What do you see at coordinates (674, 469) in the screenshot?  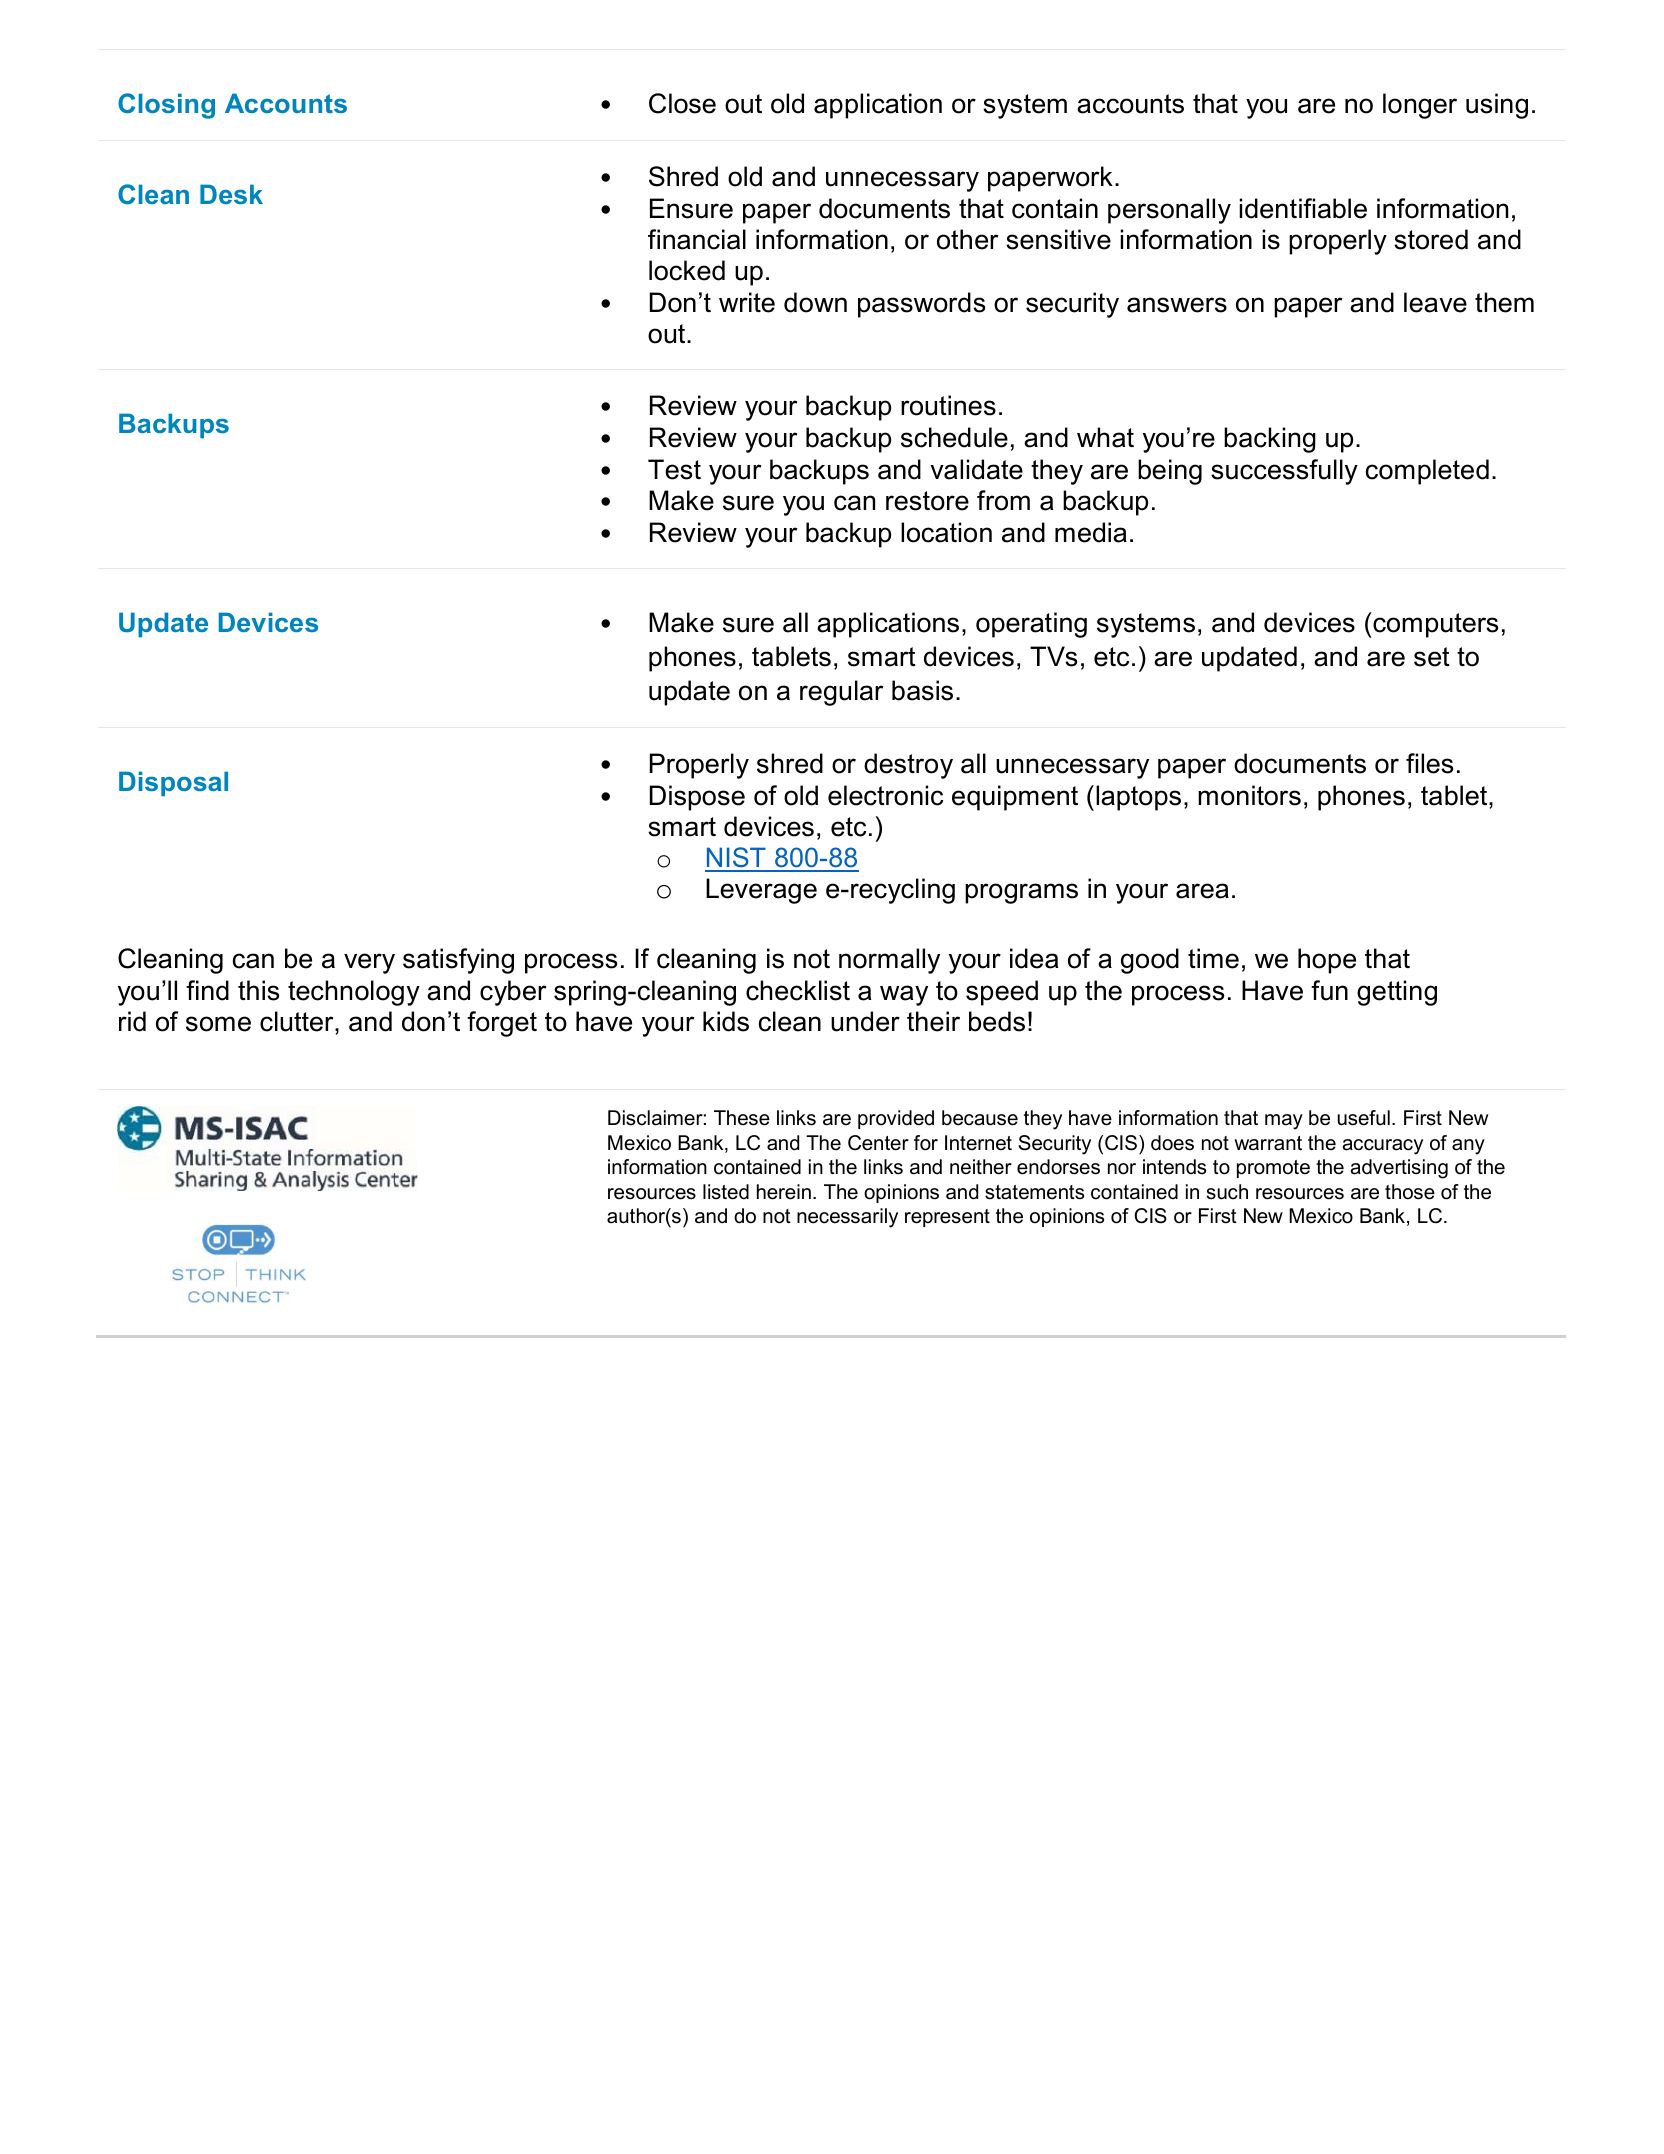 I see `Test` at bounding box center [674, 469].
